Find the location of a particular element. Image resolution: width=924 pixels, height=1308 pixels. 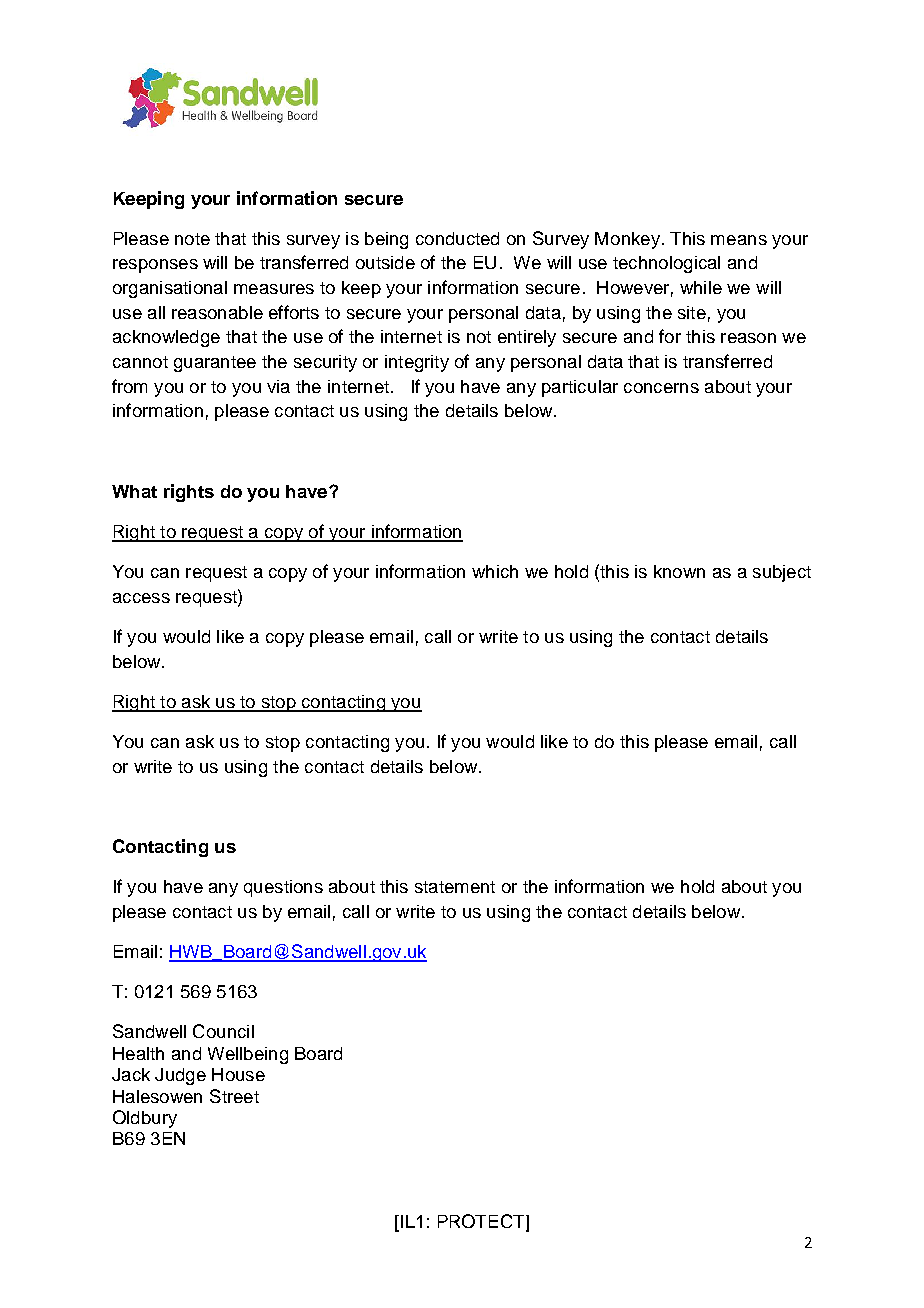

What is located at coordinates (134, 491).
